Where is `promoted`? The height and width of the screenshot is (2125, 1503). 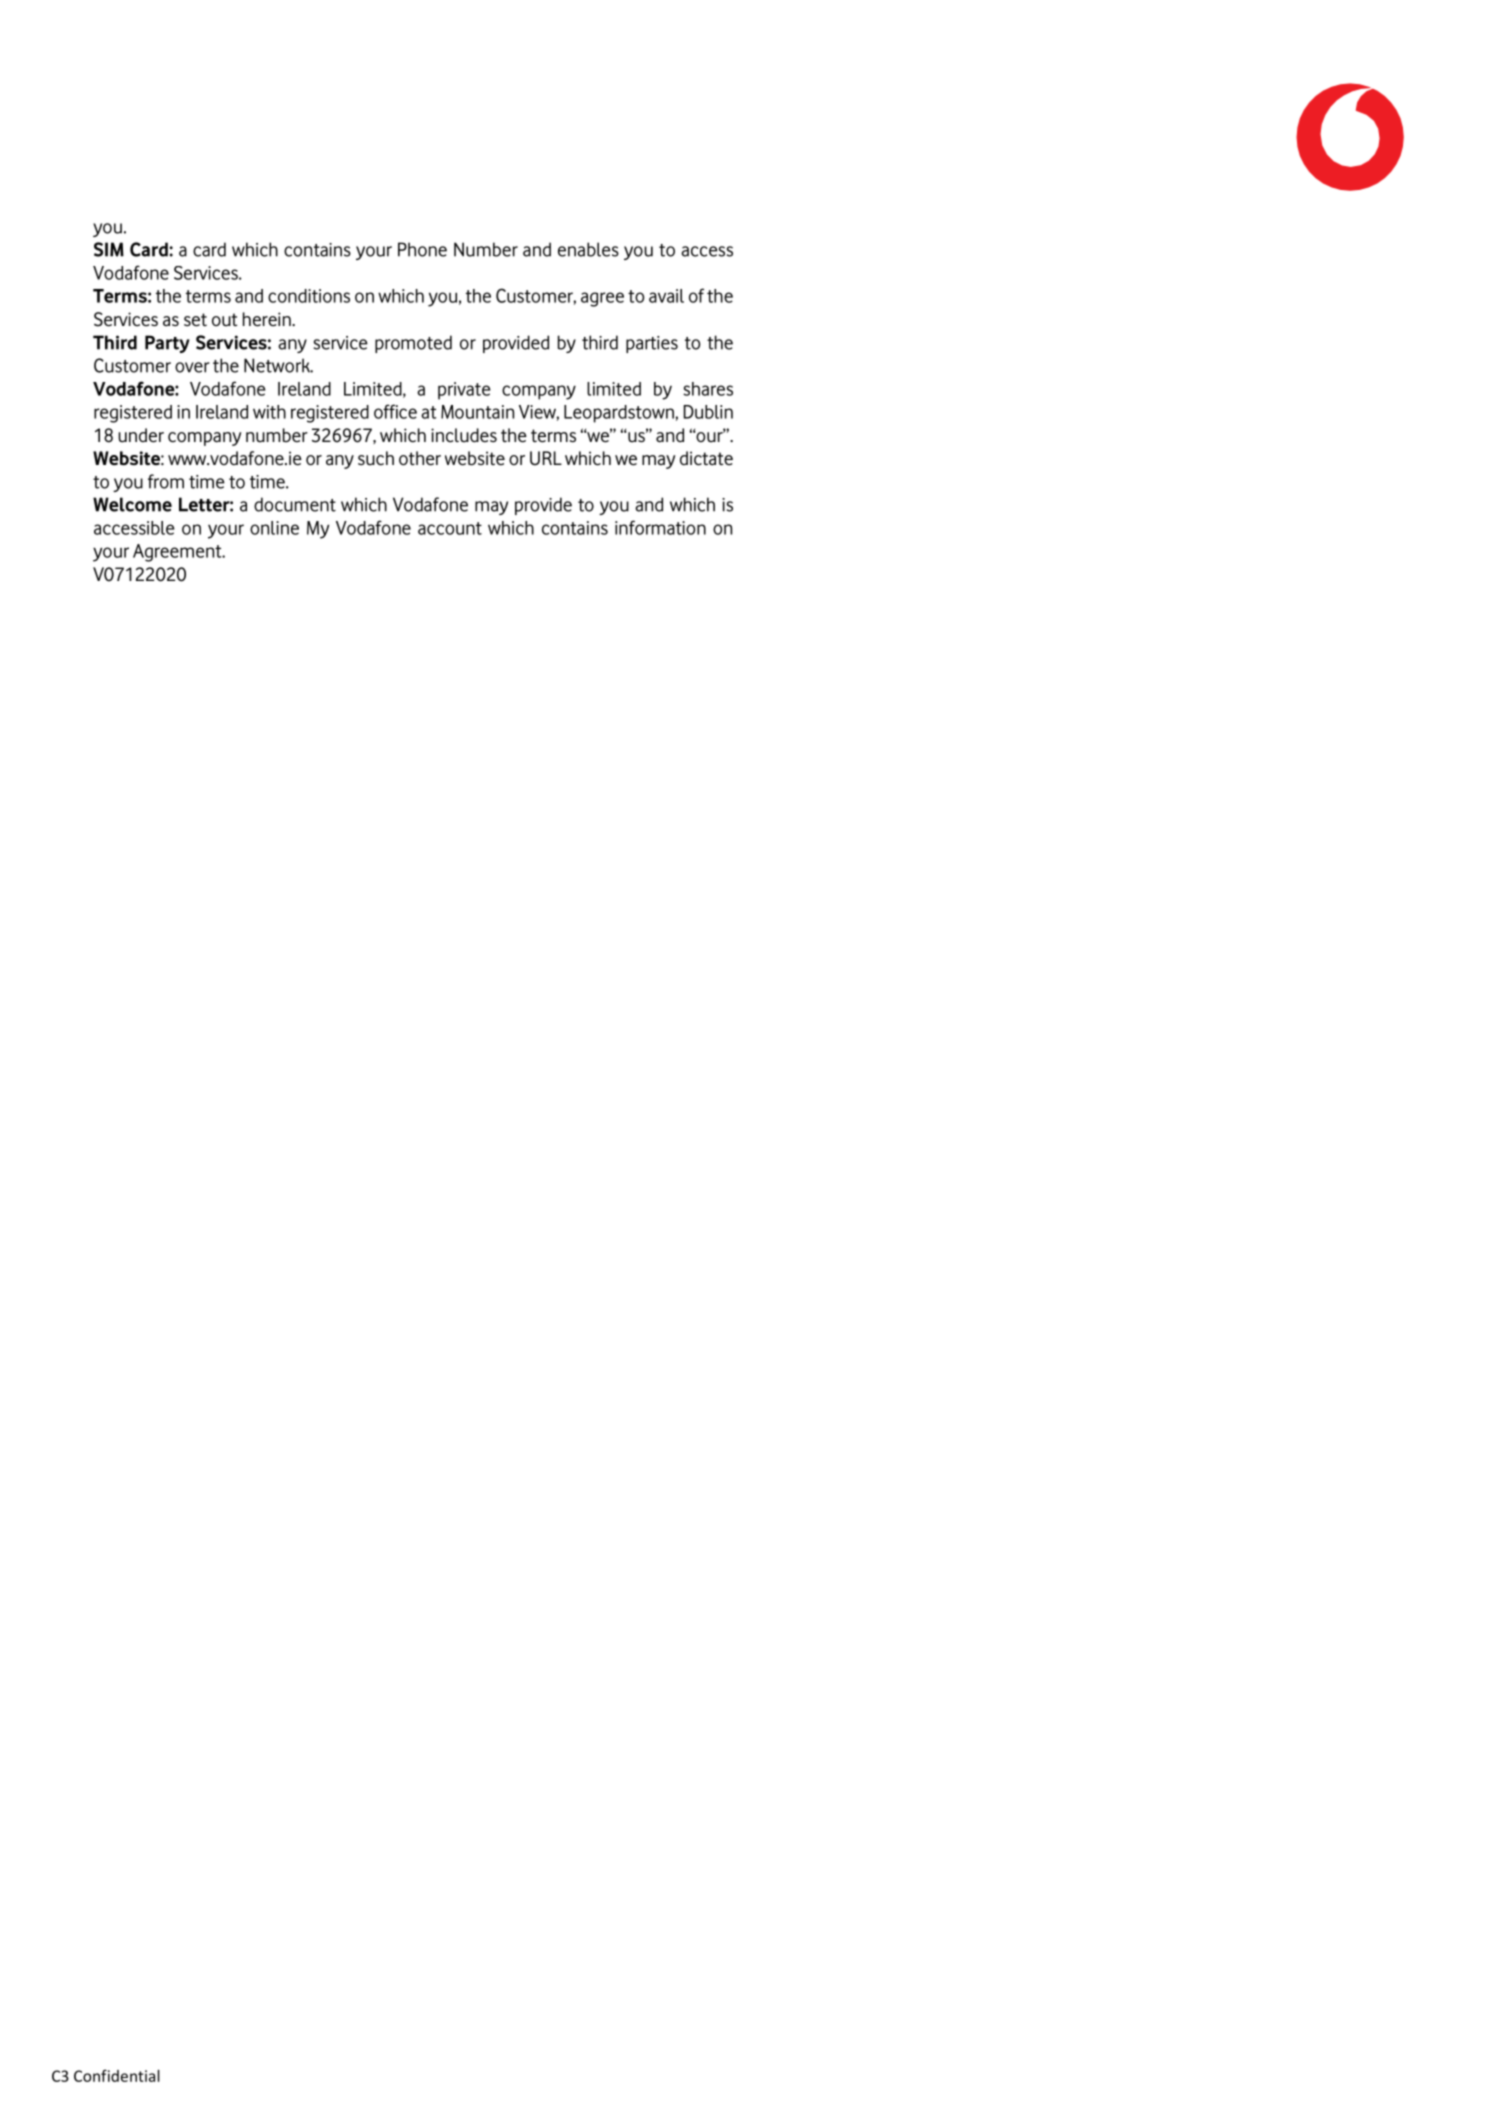 promoted is located at coordinates (413, 344).
